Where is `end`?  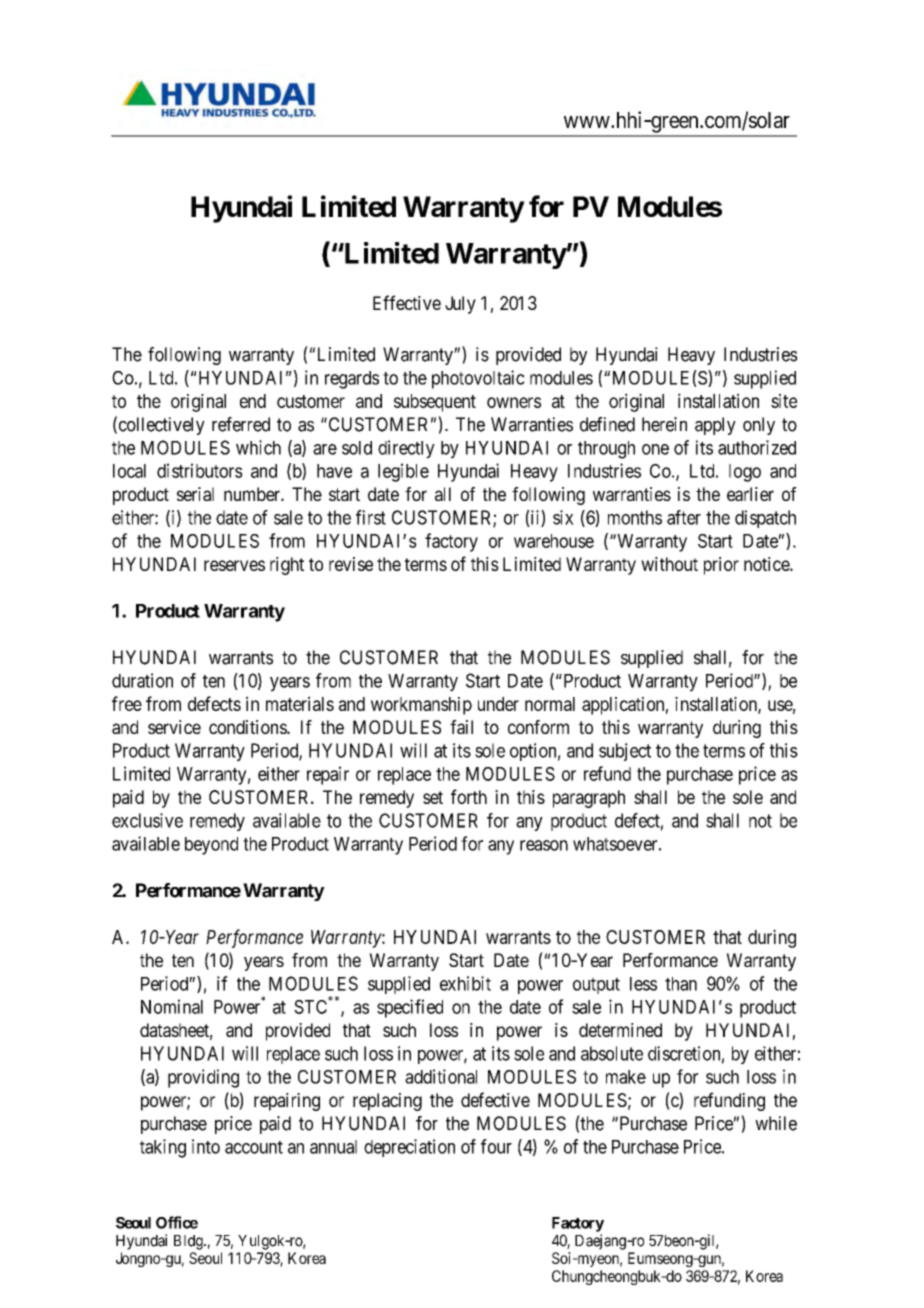
end is located at coordinates (253, 401).
